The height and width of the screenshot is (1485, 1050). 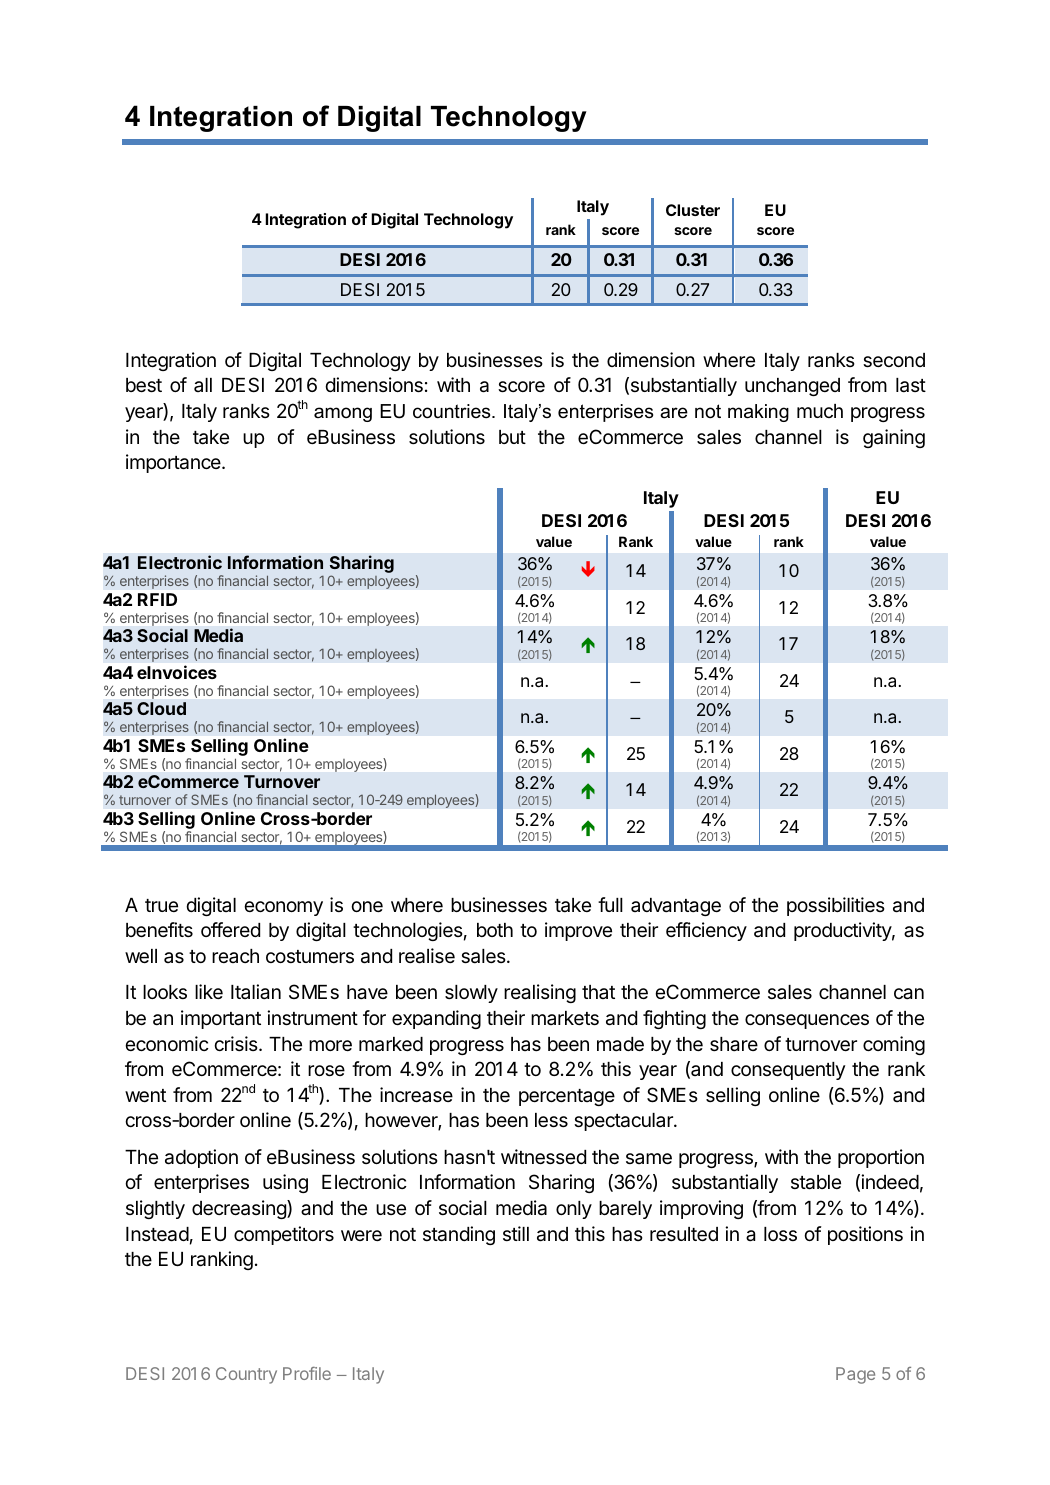 What do you see at coordinates (144, 385) in the screenshot?
I see `best` at bounding box center [144, 385].
